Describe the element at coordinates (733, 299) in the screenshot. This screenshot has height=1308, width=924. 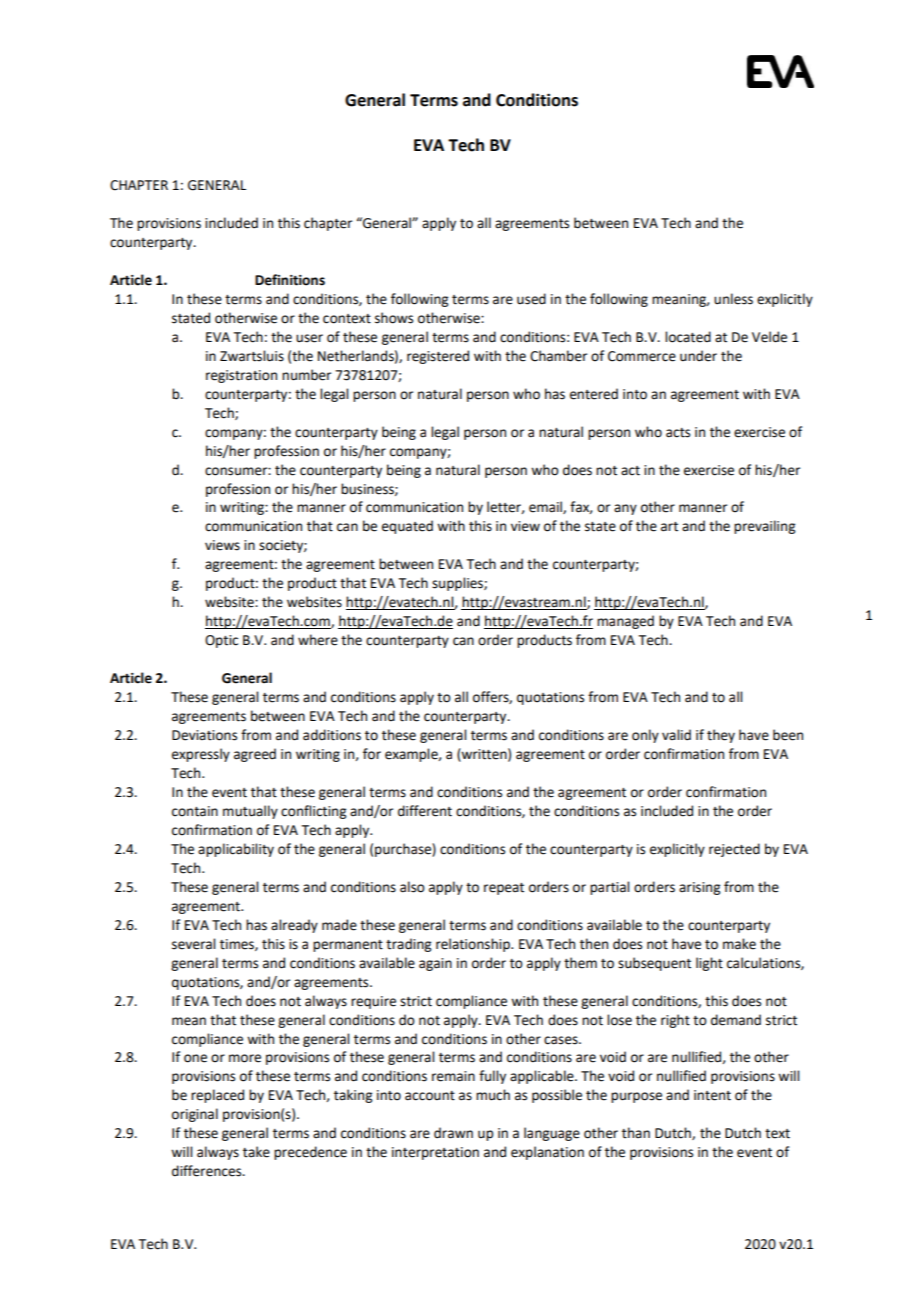
I see `unless` at that location.
